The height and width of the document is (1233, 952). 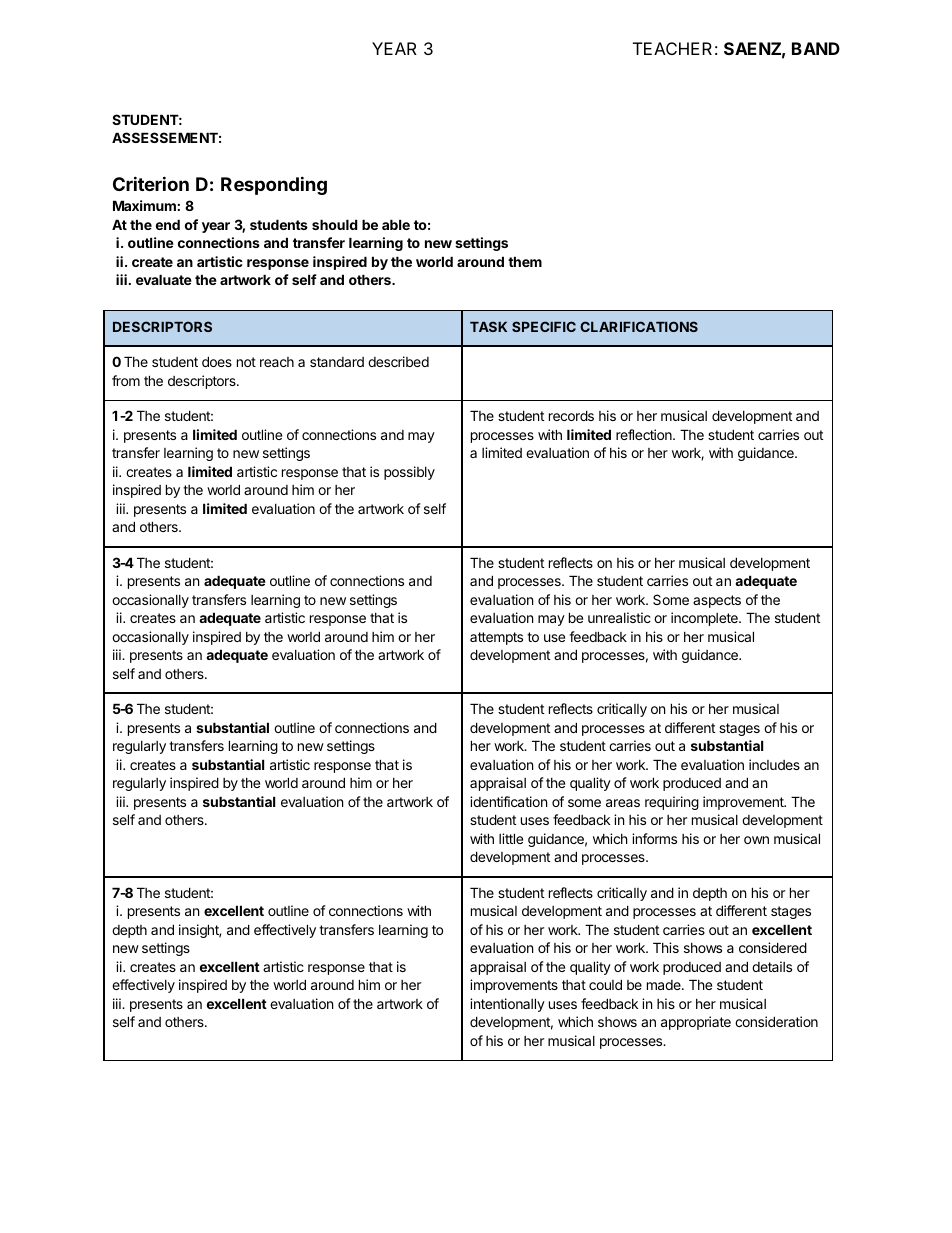 I want to click on identification, so click(x=508, y=801).
